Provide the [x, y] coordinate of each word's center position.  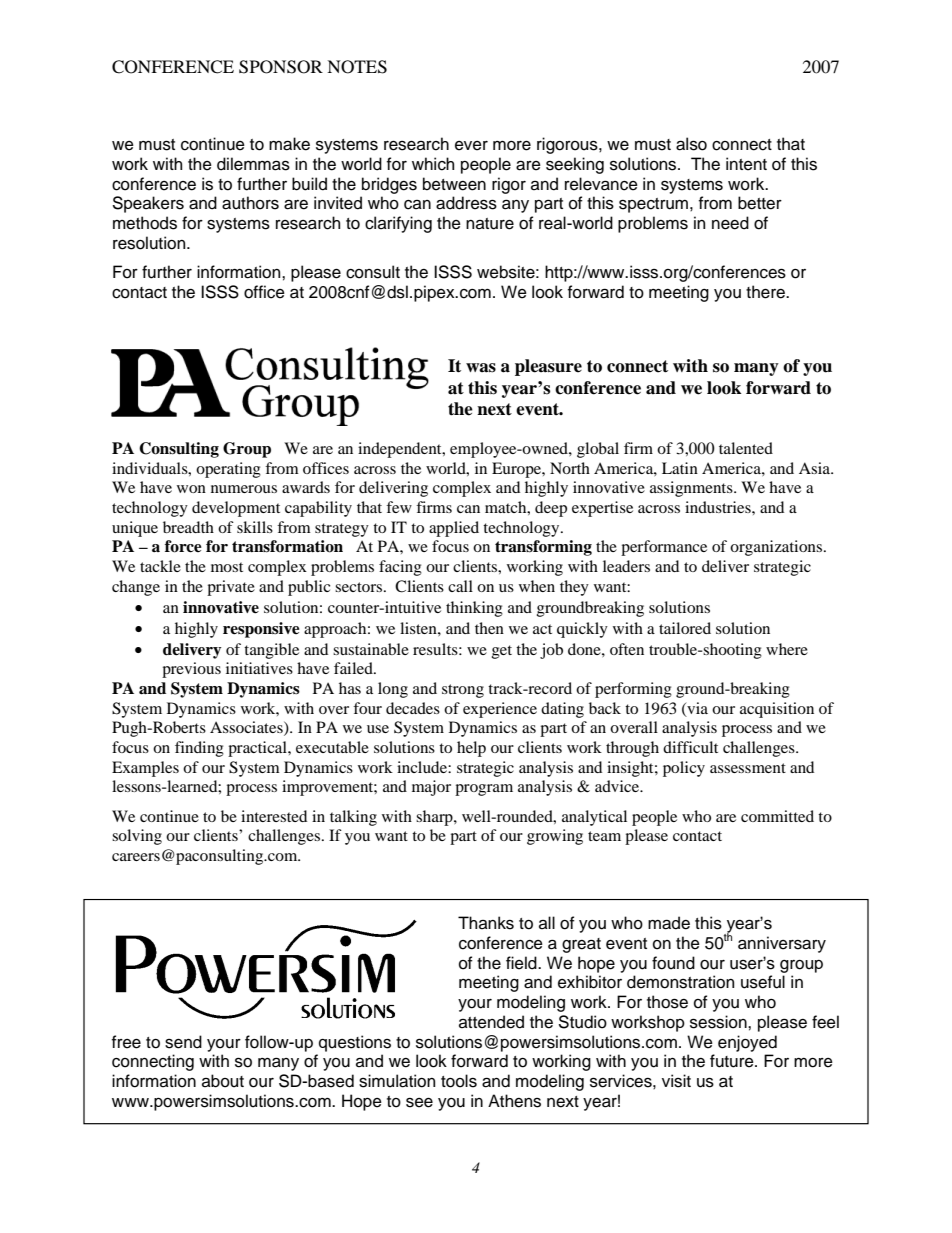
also [691, 144]
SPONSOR [281, 67]
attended [491, 1022]
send [183, 1042]
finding [199, 749]
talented [746, 448]
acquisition [777, 710]
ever [471, 146]
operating [228, 470]
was [481, 368]
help [471, 749]
